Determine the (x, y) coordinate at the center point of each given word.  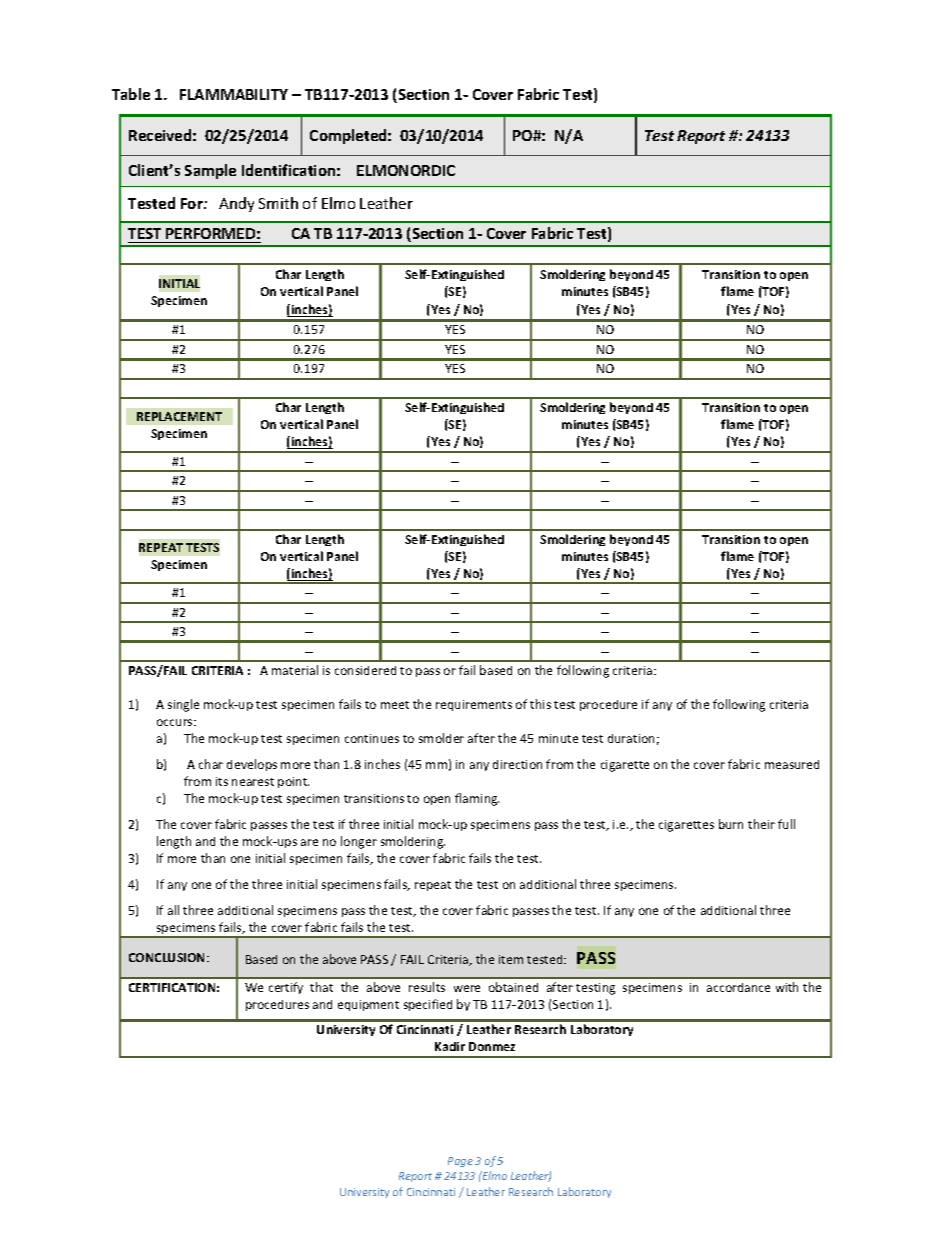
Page (460, 1162)
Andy (236, 204)
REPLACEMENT (179, 416)
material (295, 670)
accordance (738, 987)
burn (731, 824)
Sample (210, 171)
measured (792, 764)
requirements (474, 705)
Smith (278, 203)
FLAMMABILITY (234, 94)
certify (286, 988)
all (173, 910)
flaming (477, 799)
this (540, 704)
